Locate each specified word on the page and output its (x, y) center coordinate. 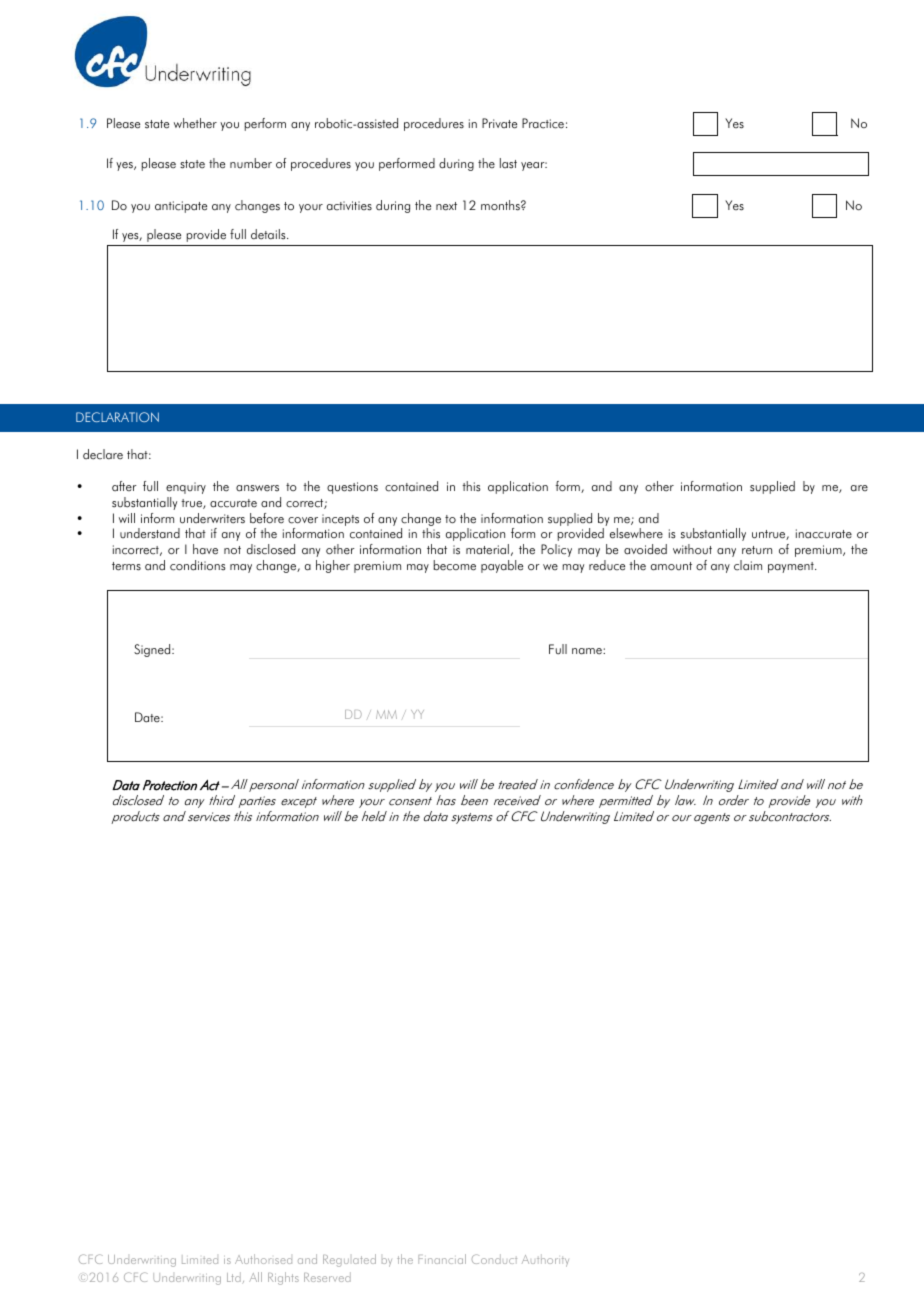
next (446, 206)
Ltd (234, 1277)
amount (671, 566)
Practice (543, 123)
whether (195, 123)
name (588, 651)
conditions (198, 565)
